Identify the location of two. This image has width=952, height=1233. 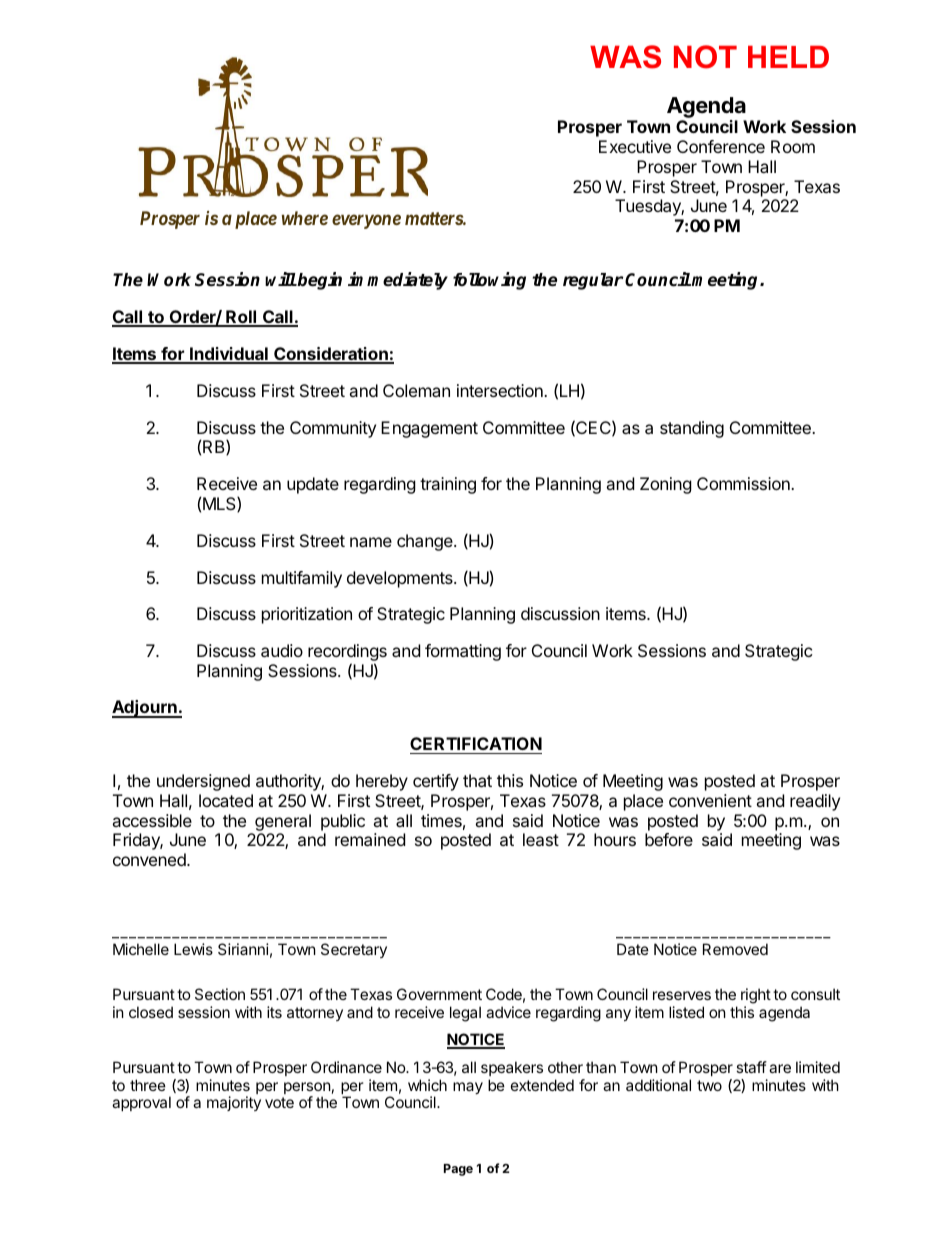
(709, 1085).
